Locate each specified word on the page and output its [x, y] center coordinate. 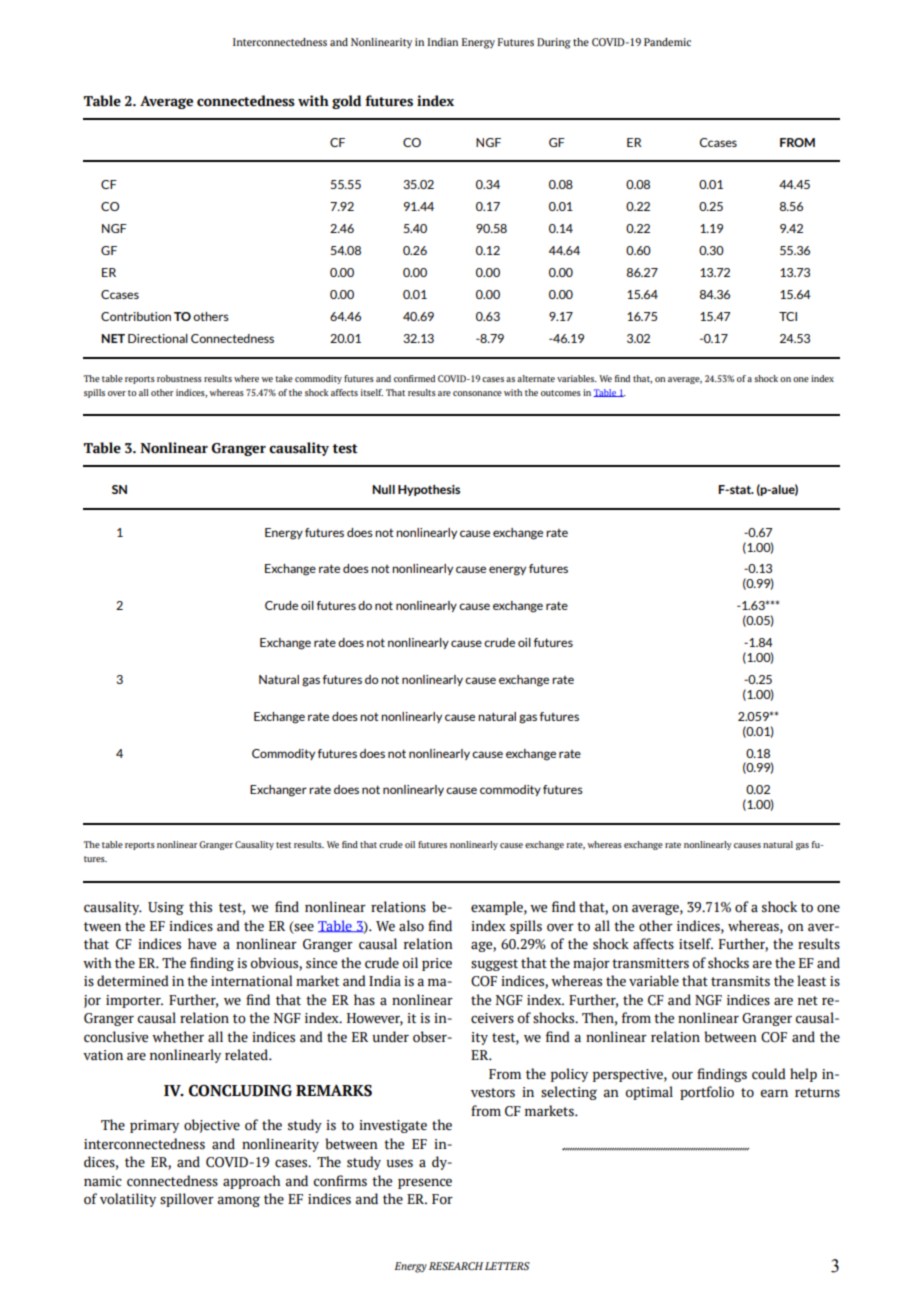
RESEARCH [456, 1266]
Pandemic [667, 42]
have [202, 944]
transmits [740, 981]
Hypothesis [429, 490]
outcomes [561, 393]
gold [346, 102]
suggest [494, 965]
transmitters [650, 963]
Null [383, 489]
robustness [179, 378]
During [554, 43]
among [238, 1201]
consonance [477, 393]
